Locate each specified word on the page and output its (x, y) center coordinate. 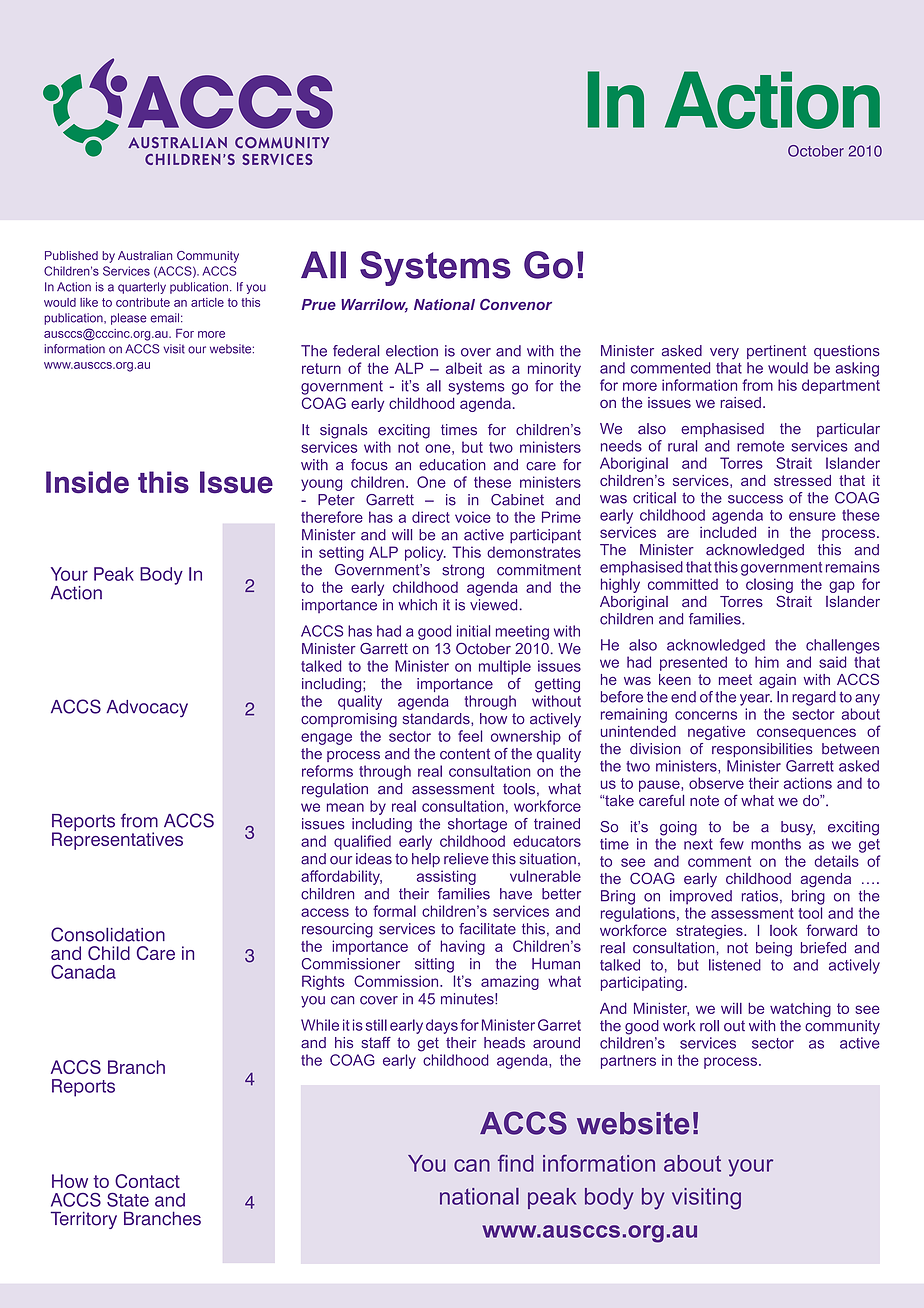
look (784, 930)
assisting (446, 877)
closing (769, 585)
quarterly (142, 288)
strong (463, 572)
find (516, 1163)
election (412, 351)
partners (628, 1062)
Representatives (117, 840)
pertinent (776, 352)
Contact (147, 1181)
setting (341, 553)
